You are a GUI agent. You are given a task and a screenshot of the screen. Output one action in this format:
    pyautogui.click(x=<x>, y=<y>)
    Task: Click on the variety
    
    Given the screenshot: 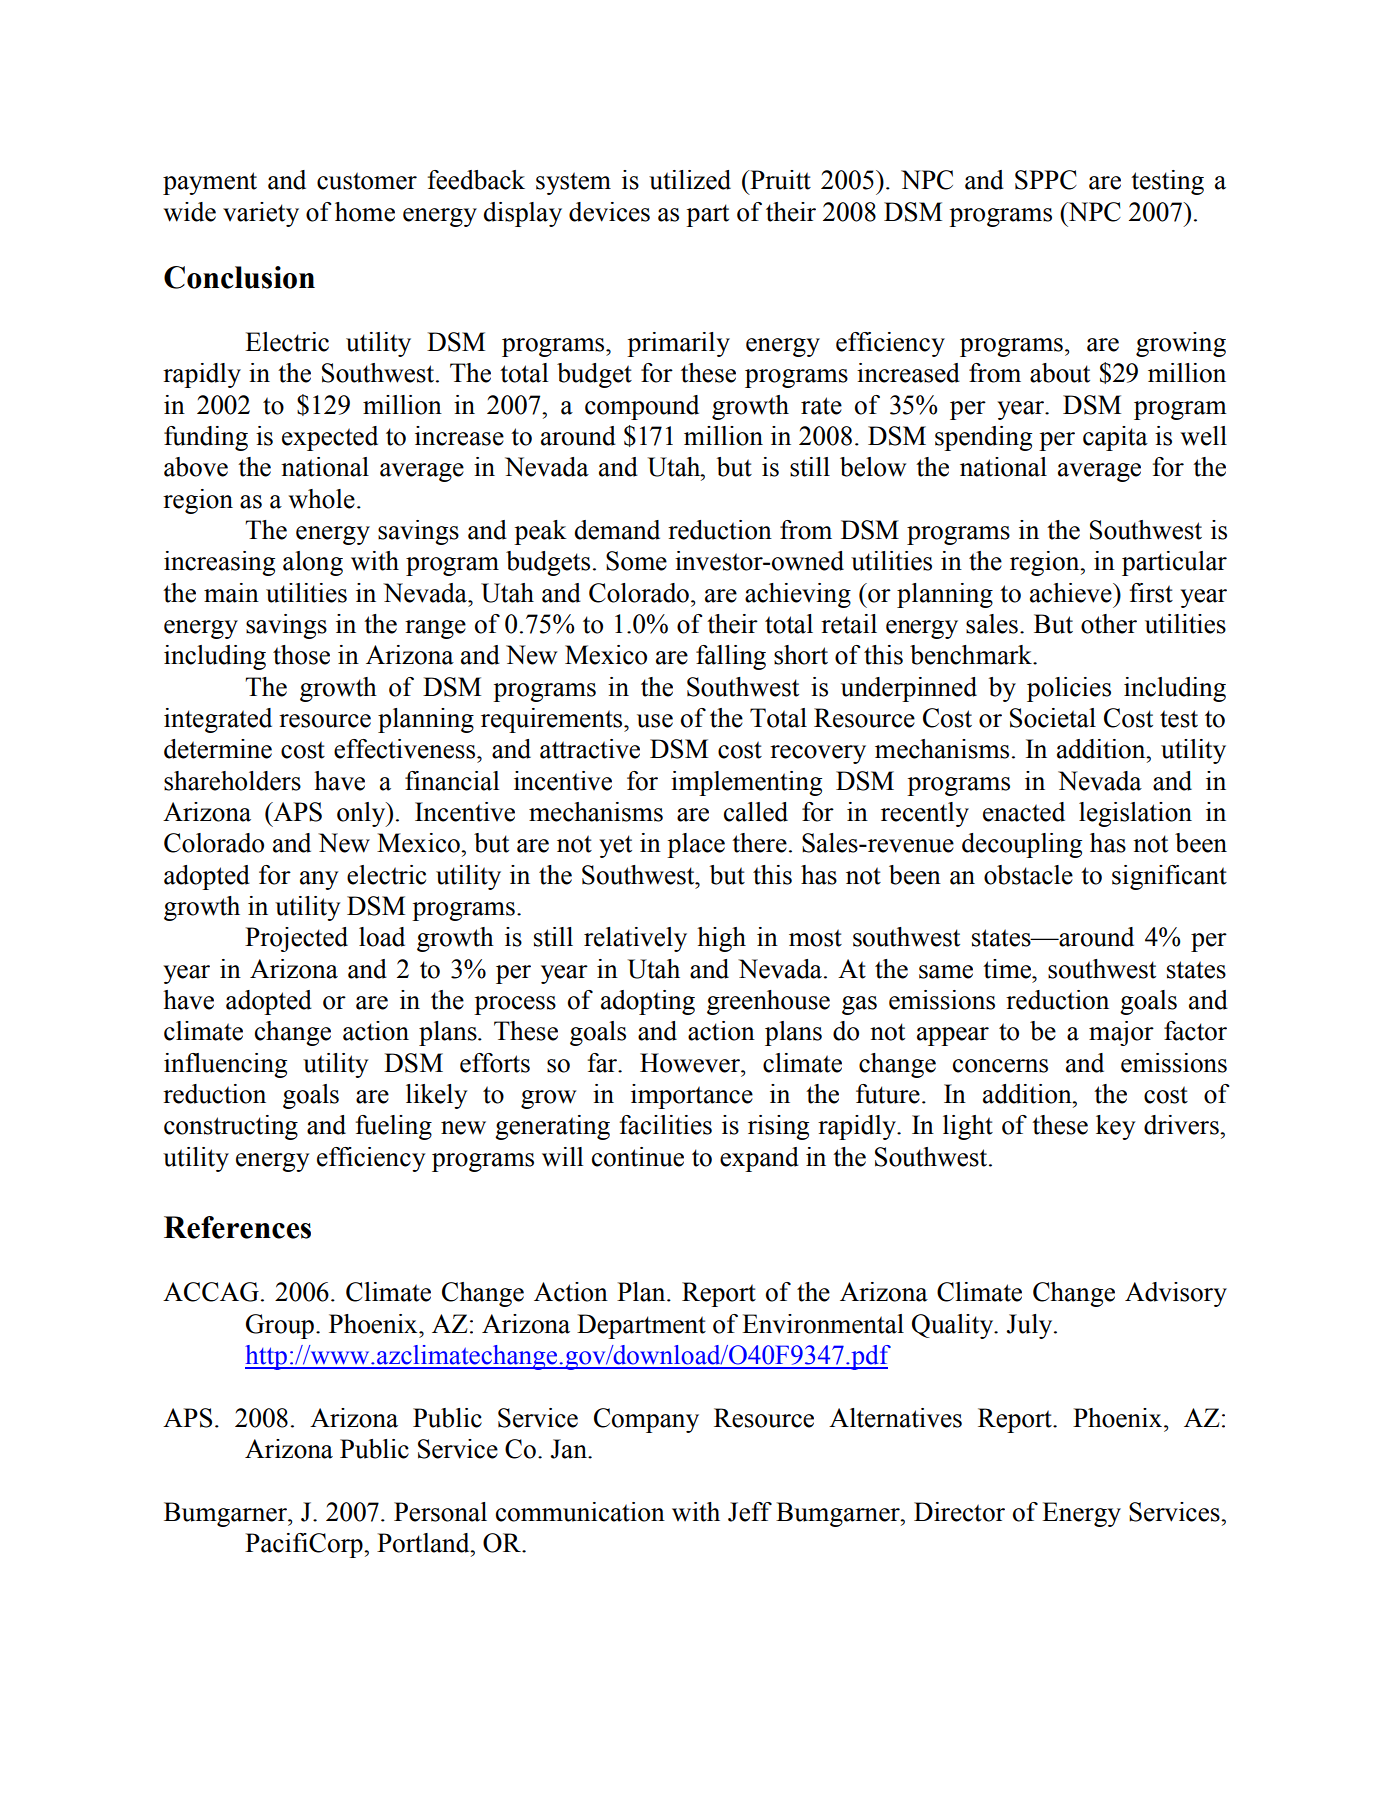 What is the action you would take?
    pyautogui.click(x=261, y=214)
